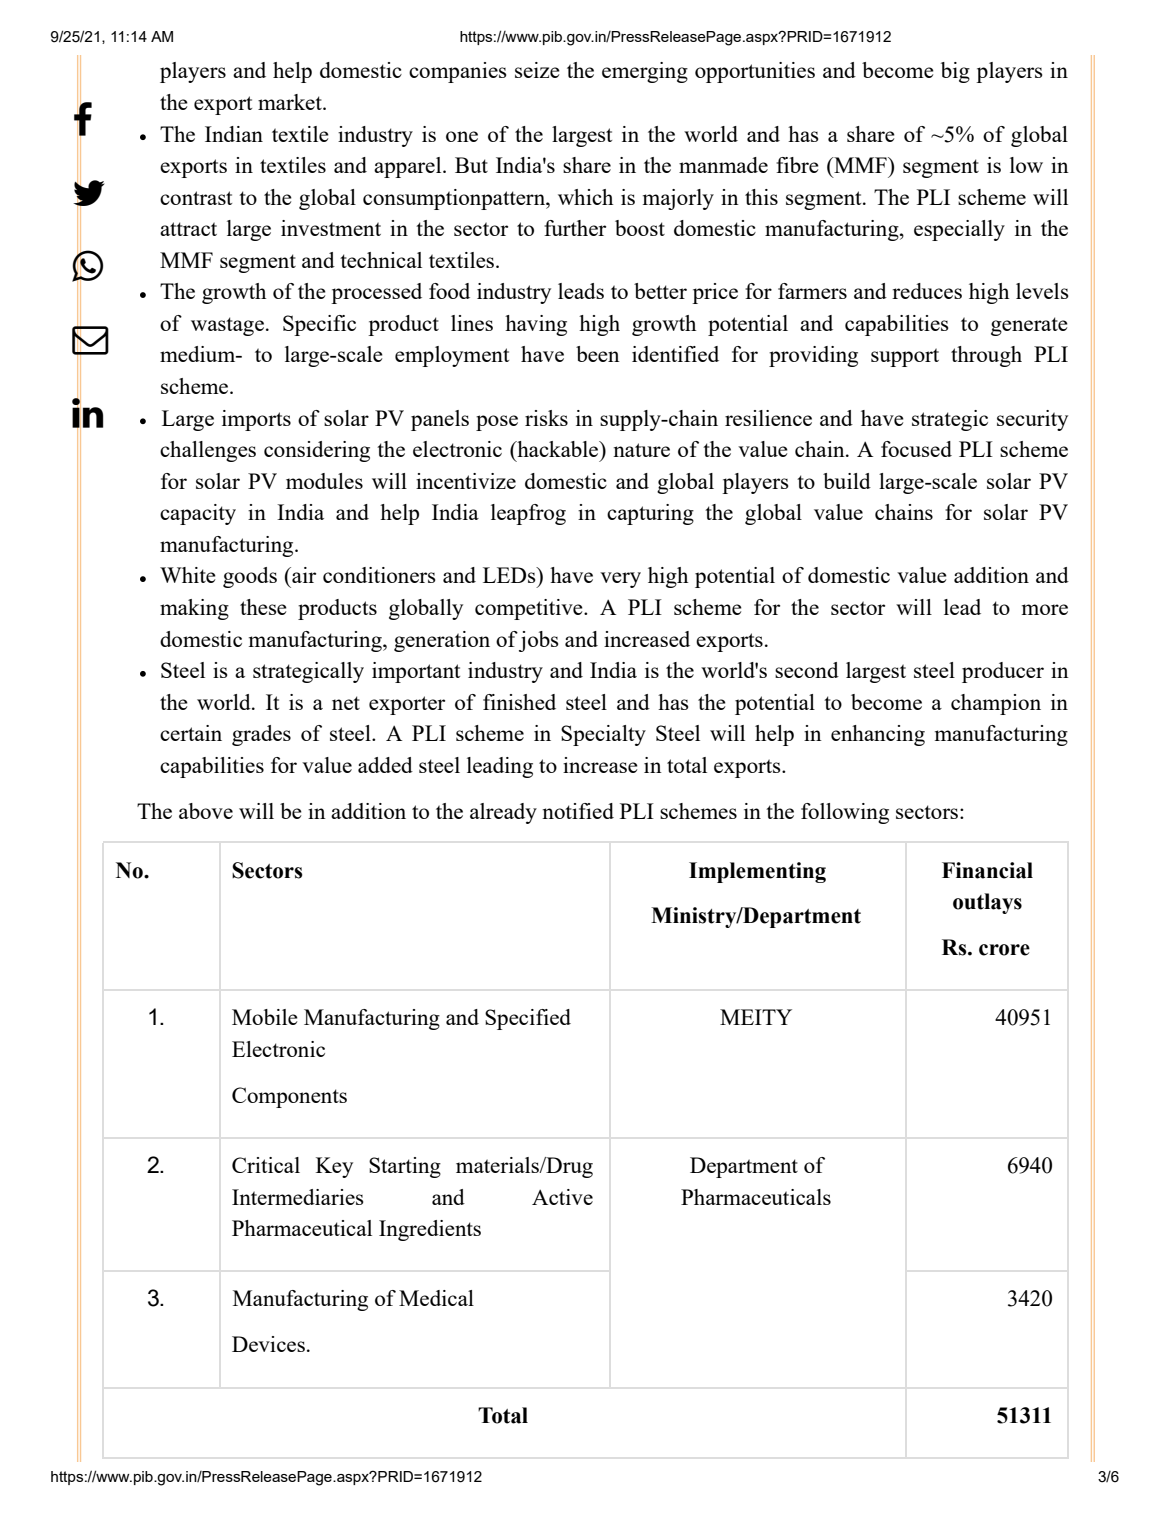 The height and width of the screenshot is (1515, 1170). I want to click on Active, so click(562, 1197).
